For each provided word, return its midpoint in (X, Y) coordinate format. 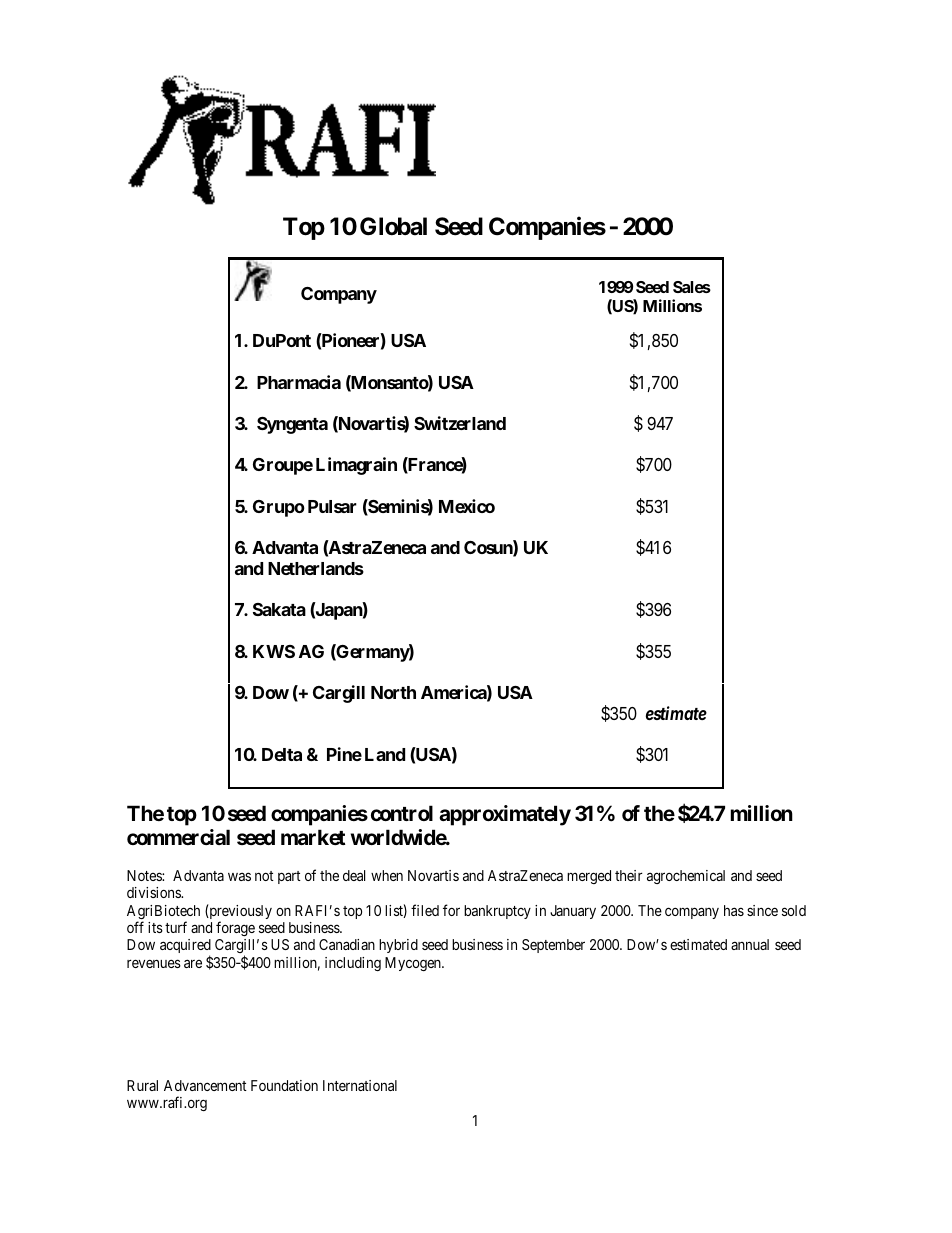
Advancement (205, 1085)
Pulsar (332, 506)
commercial (178, 837)
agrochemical (686, 877)
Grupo (279, 508)
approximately (505, 815)
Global (393, 226)
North (393, 692)
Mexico (467, 506)
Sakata (279, 609)
